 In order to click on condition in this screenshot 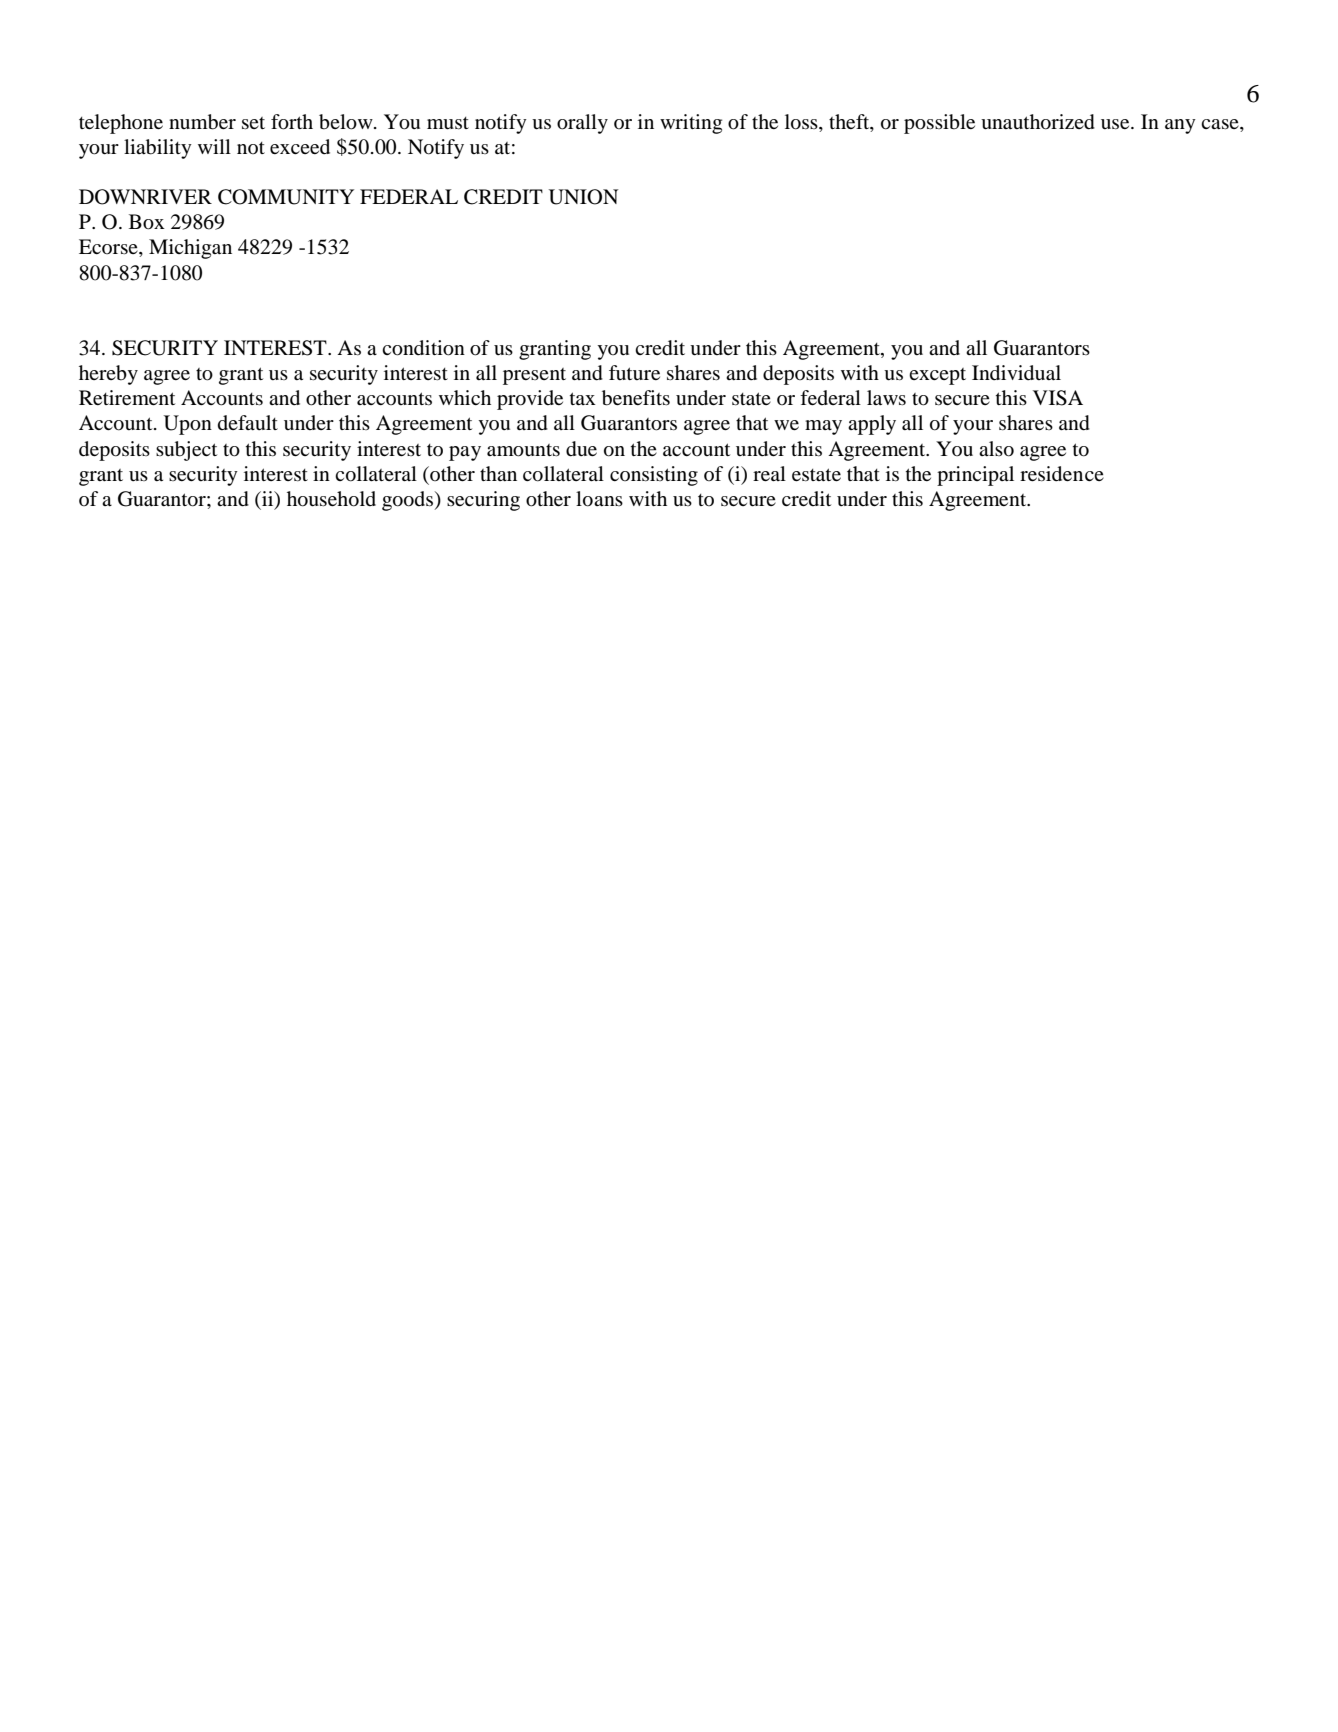, I will do `click(423, 348)`.
